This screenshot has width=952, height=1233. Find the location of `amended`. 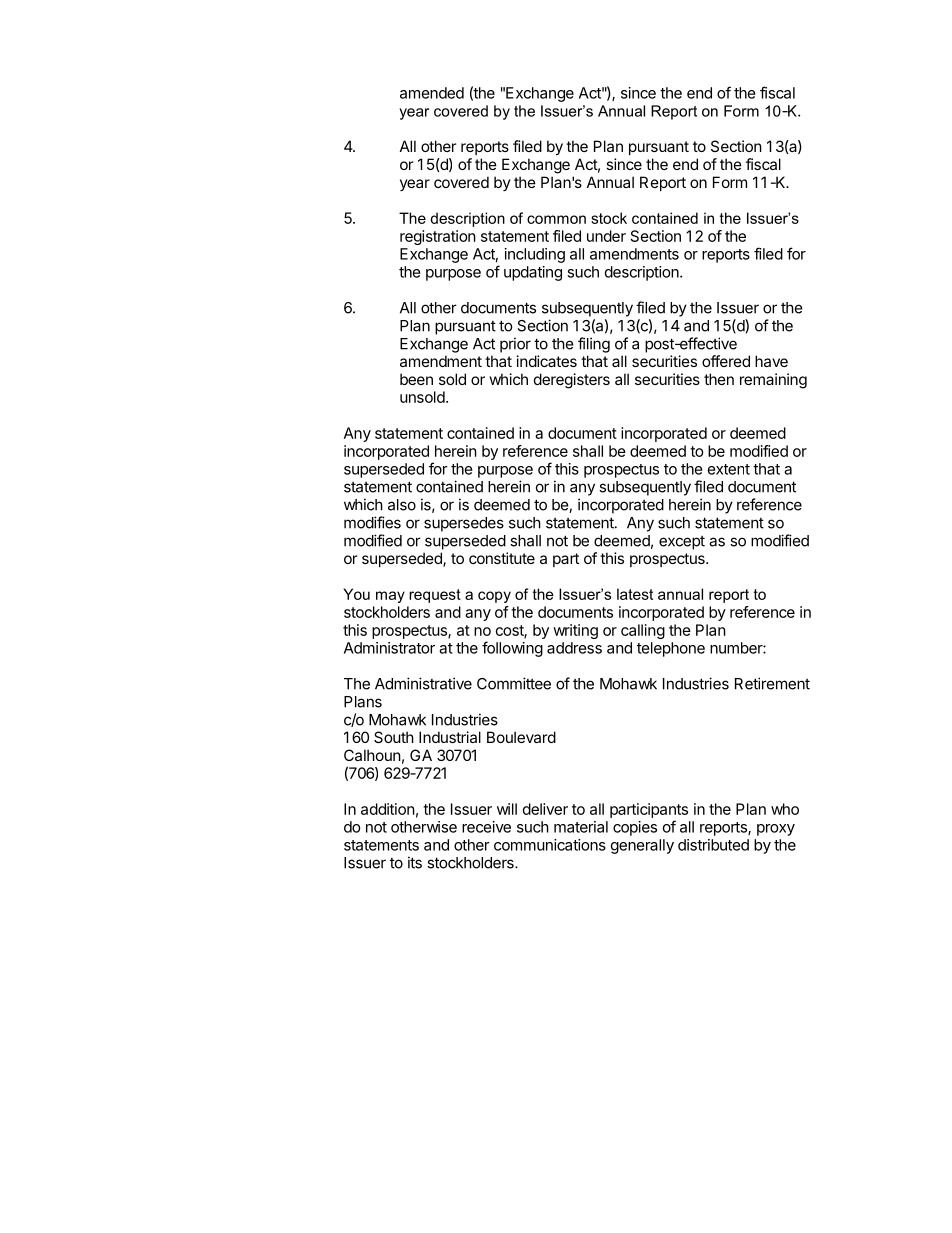

amended is located at coordinates (432, 93).
